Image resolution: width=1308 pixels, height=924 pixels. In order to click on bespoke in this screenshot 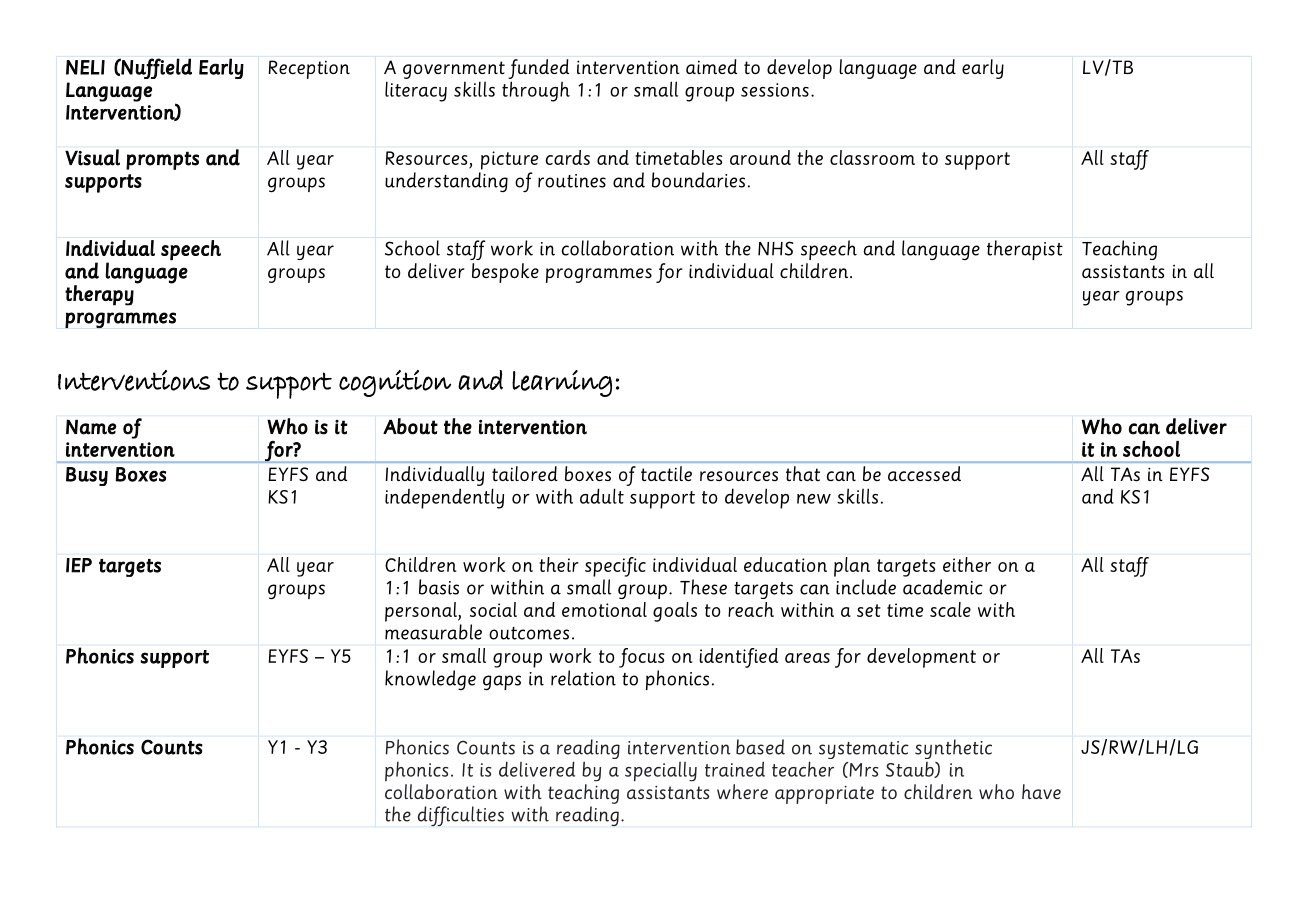, I will do `click(505, 273)`.
